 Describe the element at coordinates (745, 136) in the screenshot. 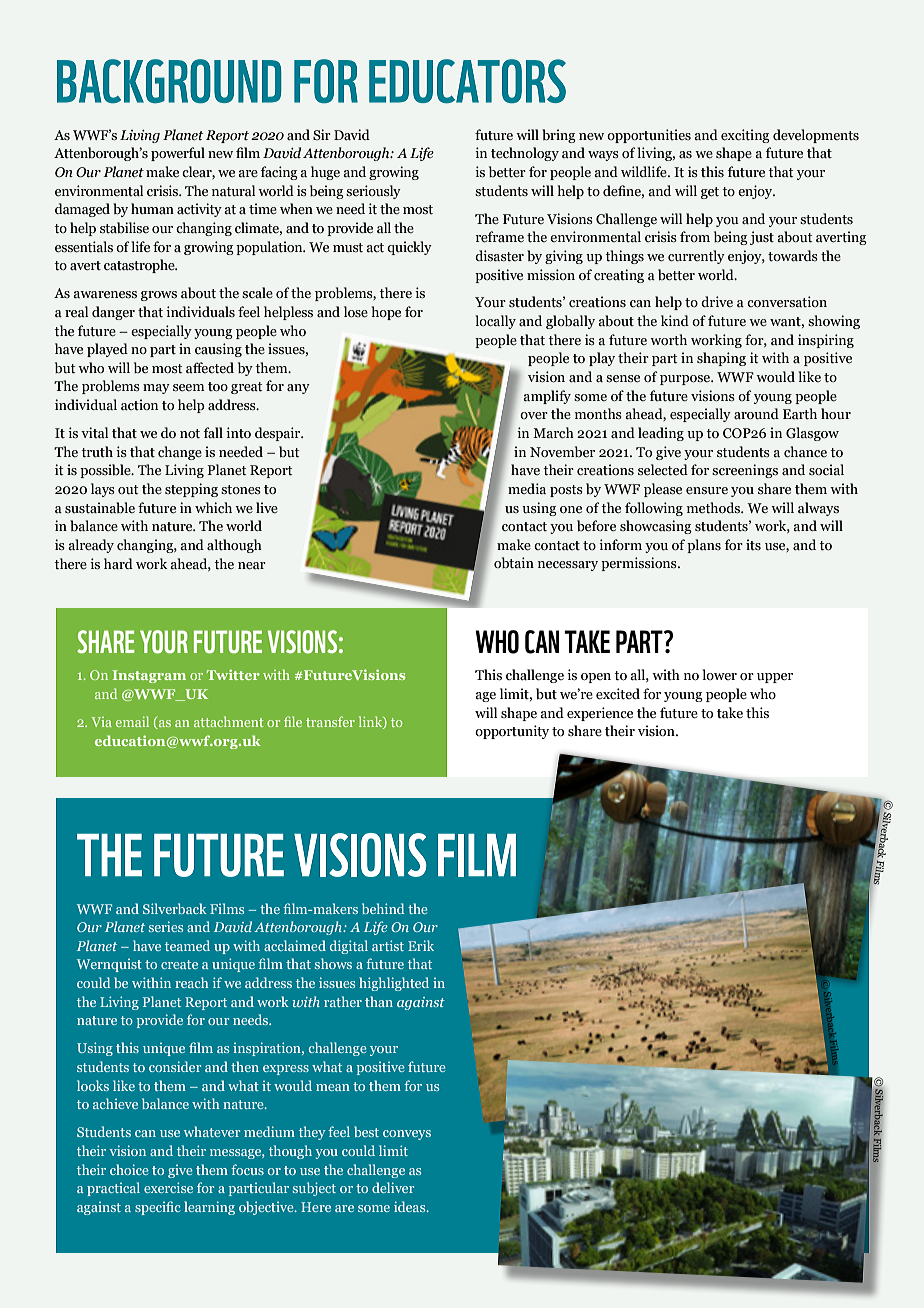

I see `exciting` at that location.
